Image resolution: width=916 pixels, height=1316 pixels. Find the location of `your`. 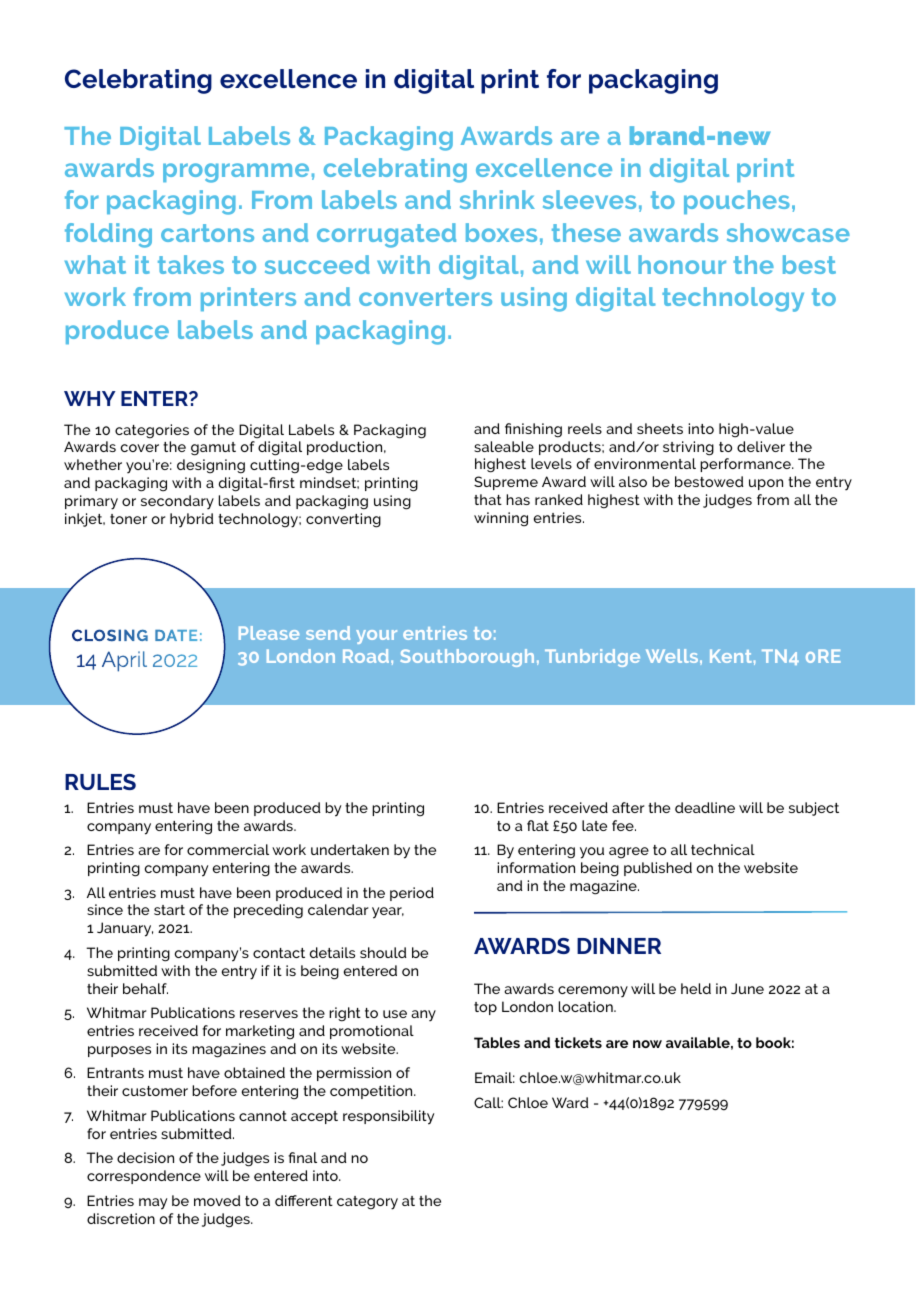

your is located at coordinates (376, 637).
